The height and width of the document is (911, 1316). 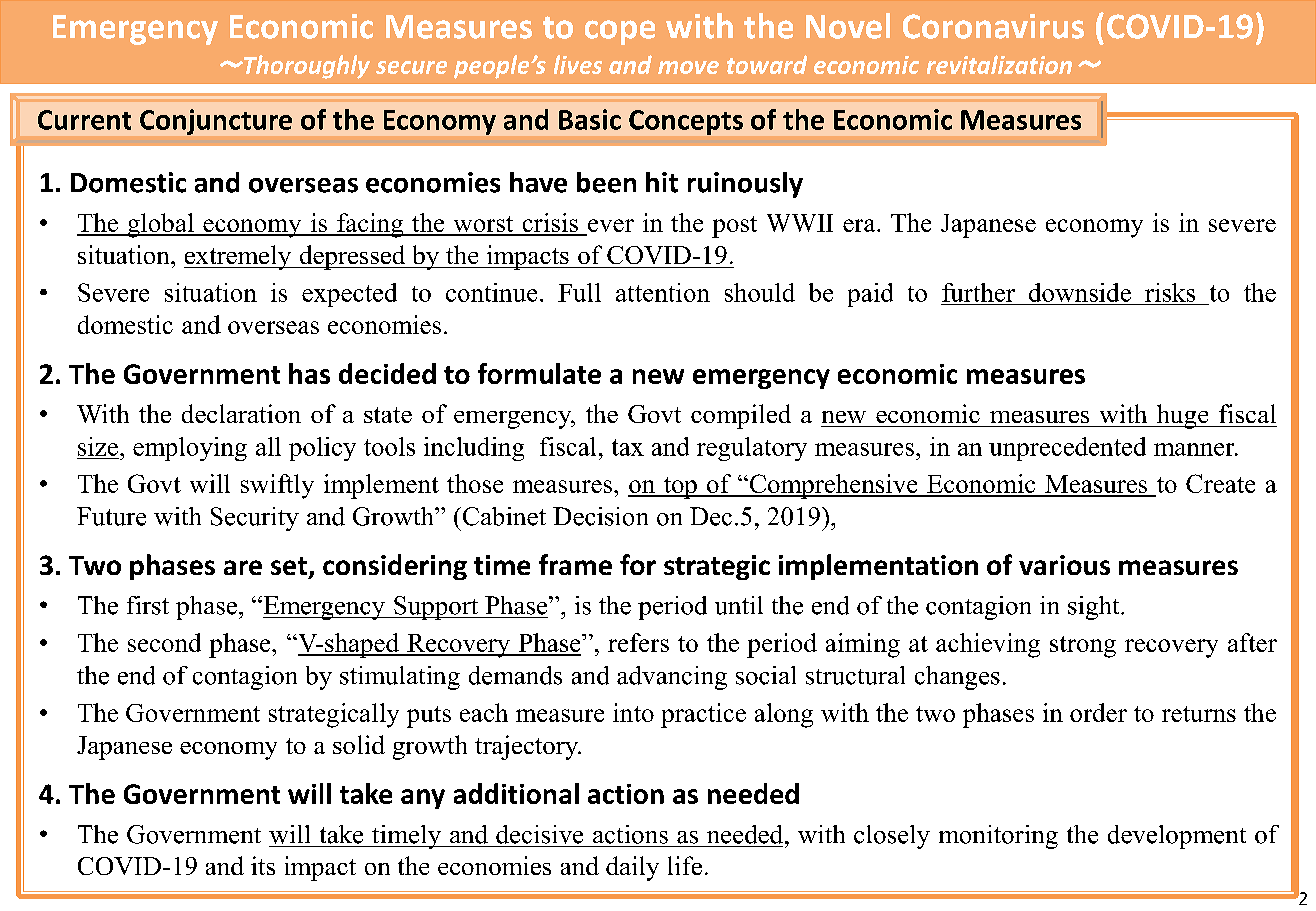 What do you see at coordinates (685, 865) in the document?
I see `life` at bounding box center [685, 865].
